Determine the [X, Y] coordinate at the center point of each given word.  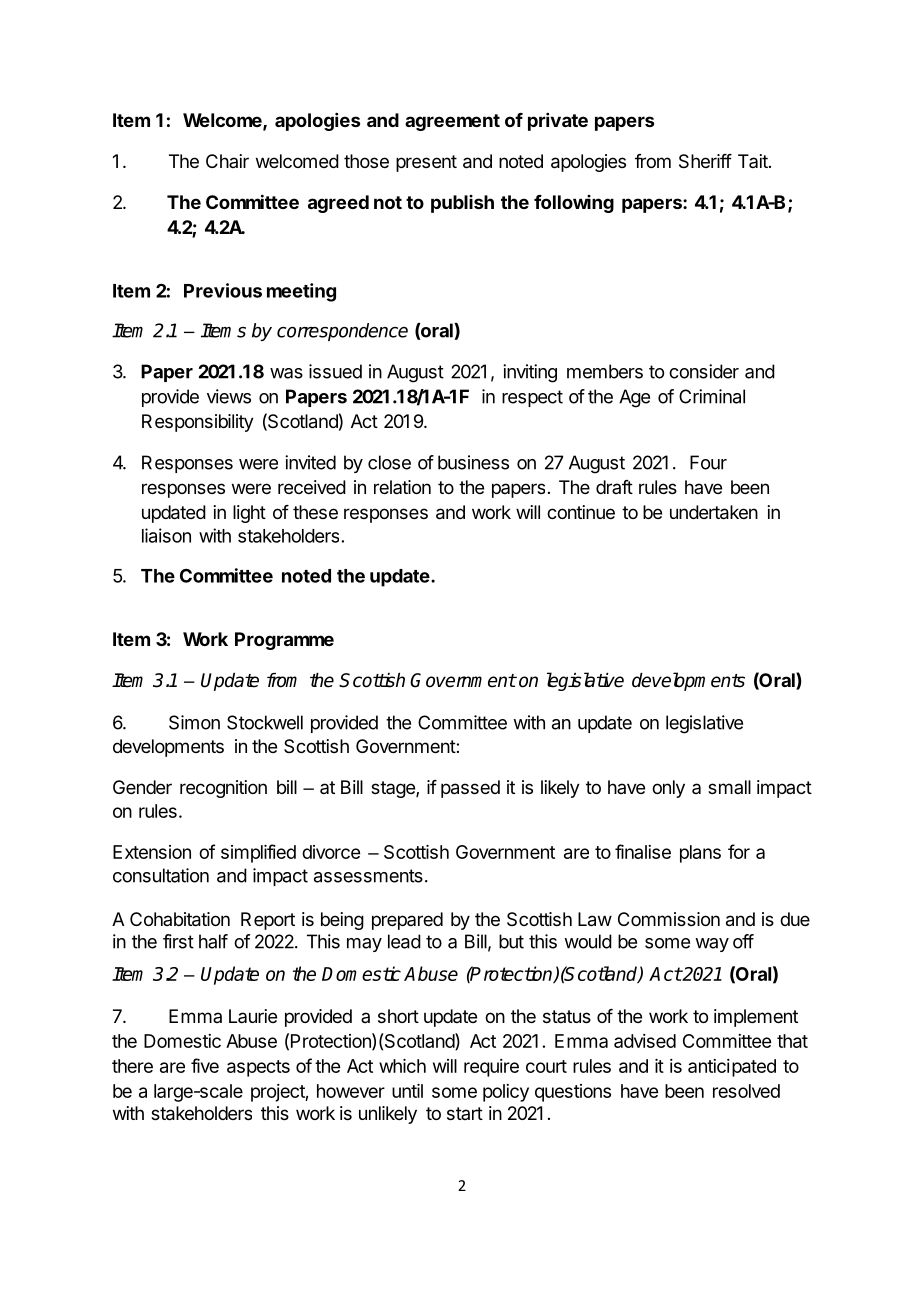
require [491, 1068]
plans [700, 854]
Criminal [712, 396]
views [229, 396]
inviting [530, 373]
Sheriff [705, 161]
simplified [258, 853]
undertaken [714, 512]
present [426, 163]
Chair [227, 161]
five [205, 1065]
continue [581, 512]
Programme [284, 641]
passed [470, 789]
